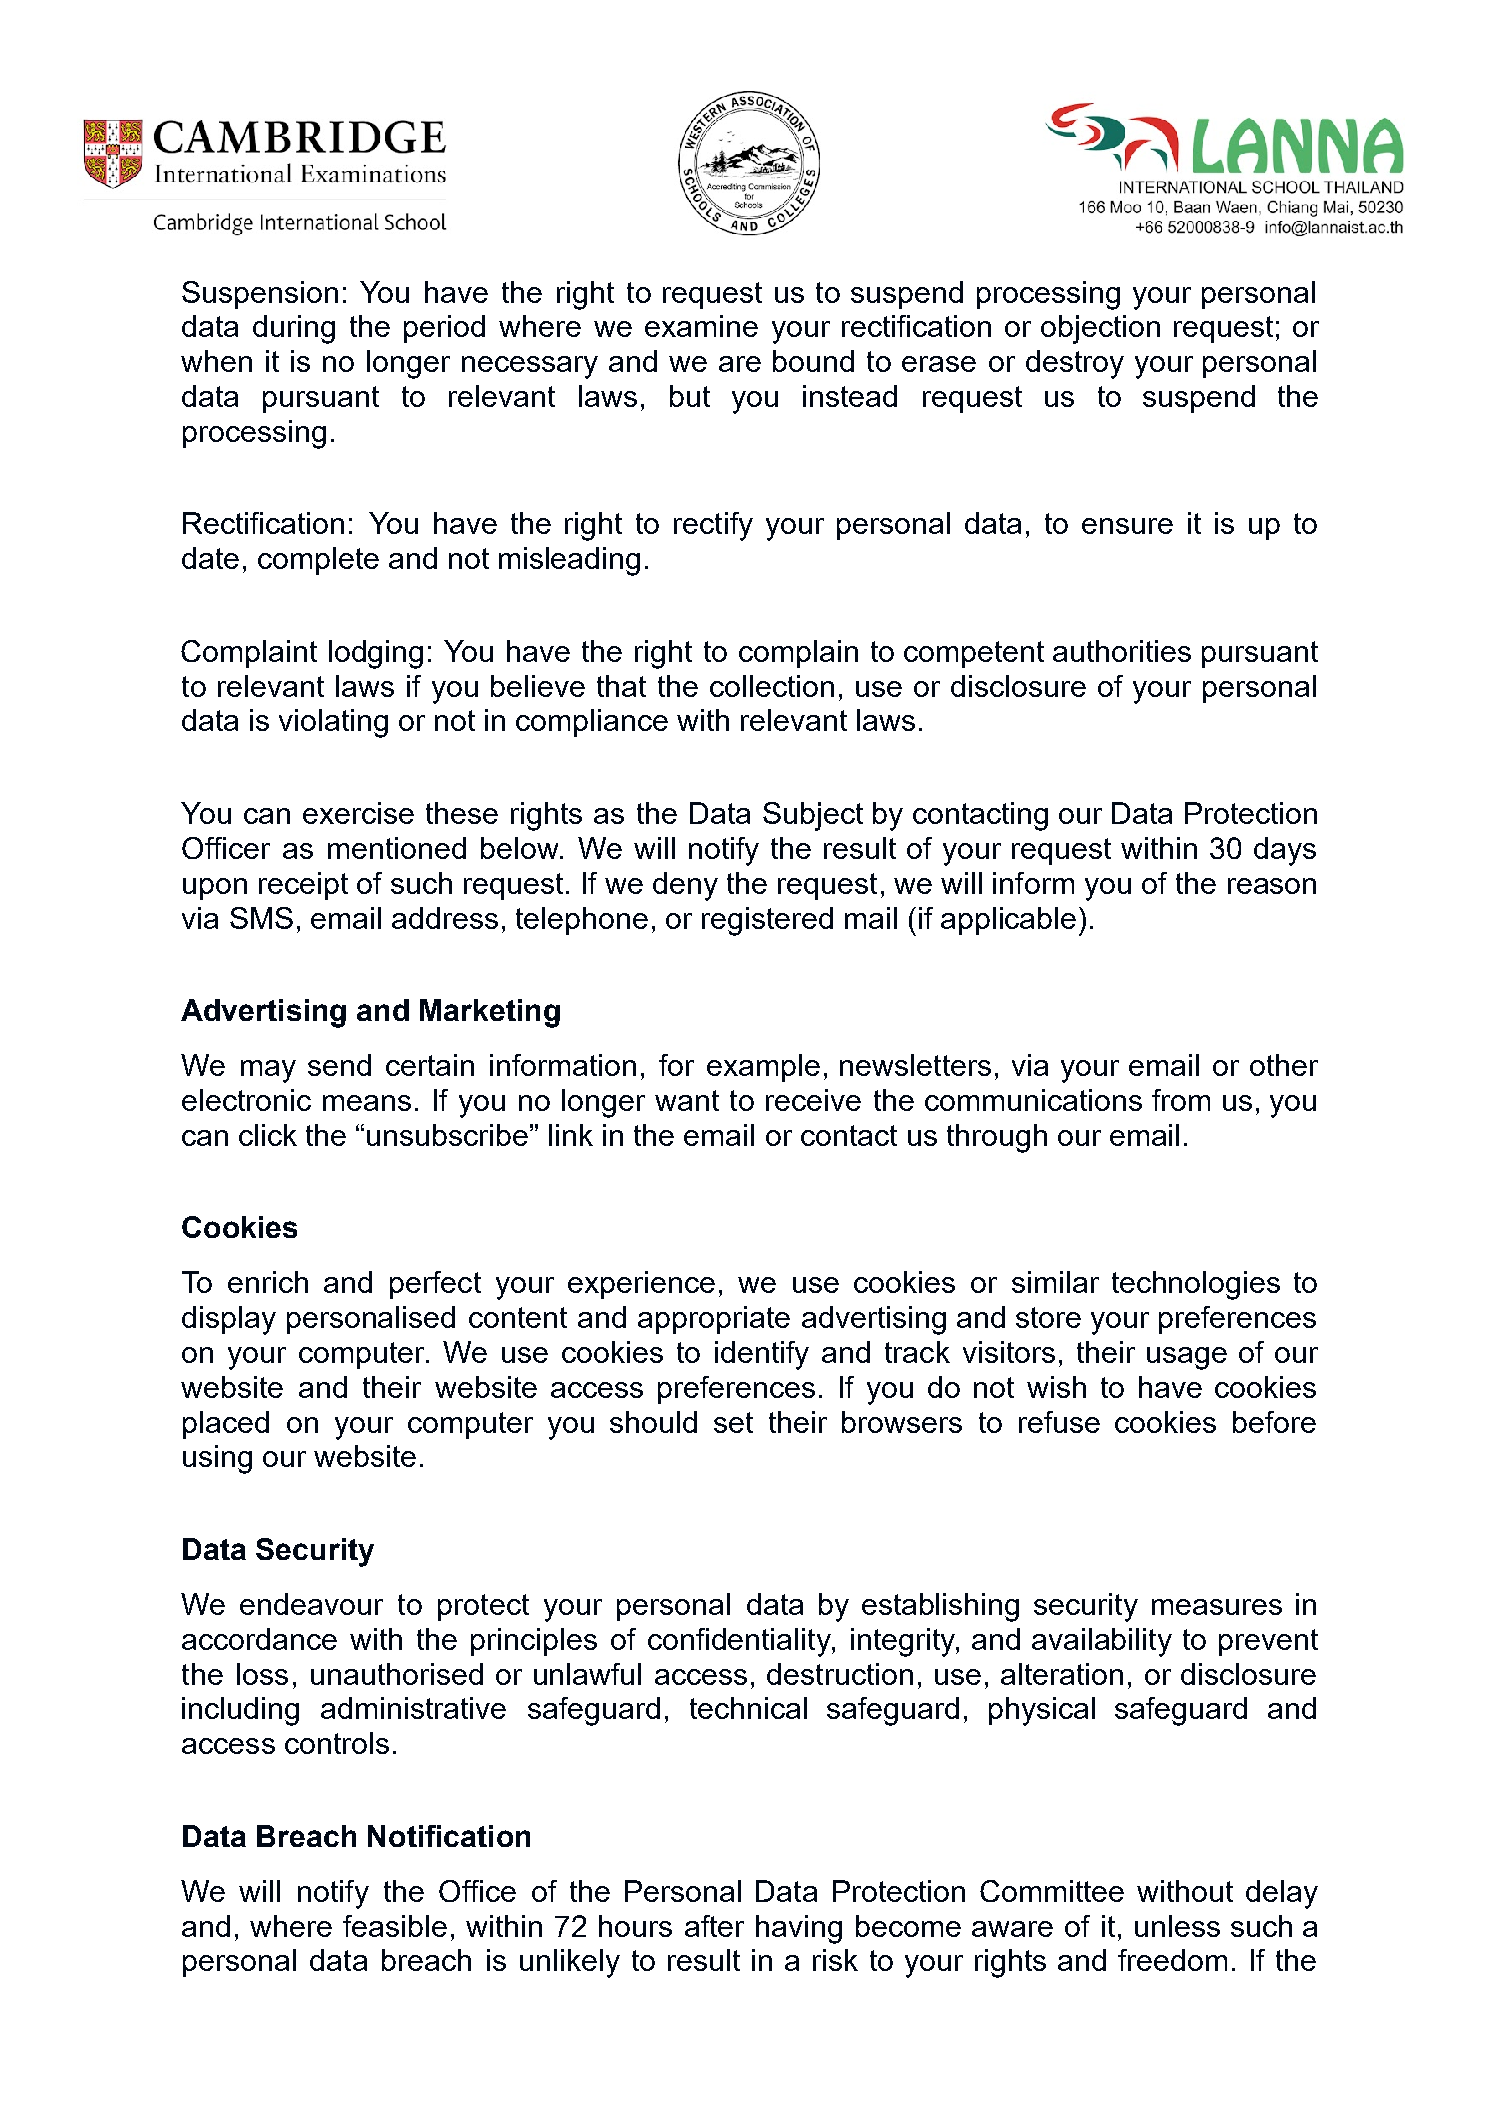 The width and height of the document is (1501, 2126). Describe the element at coordinates (1100, 329) in the document. I see `objection` at that location.
